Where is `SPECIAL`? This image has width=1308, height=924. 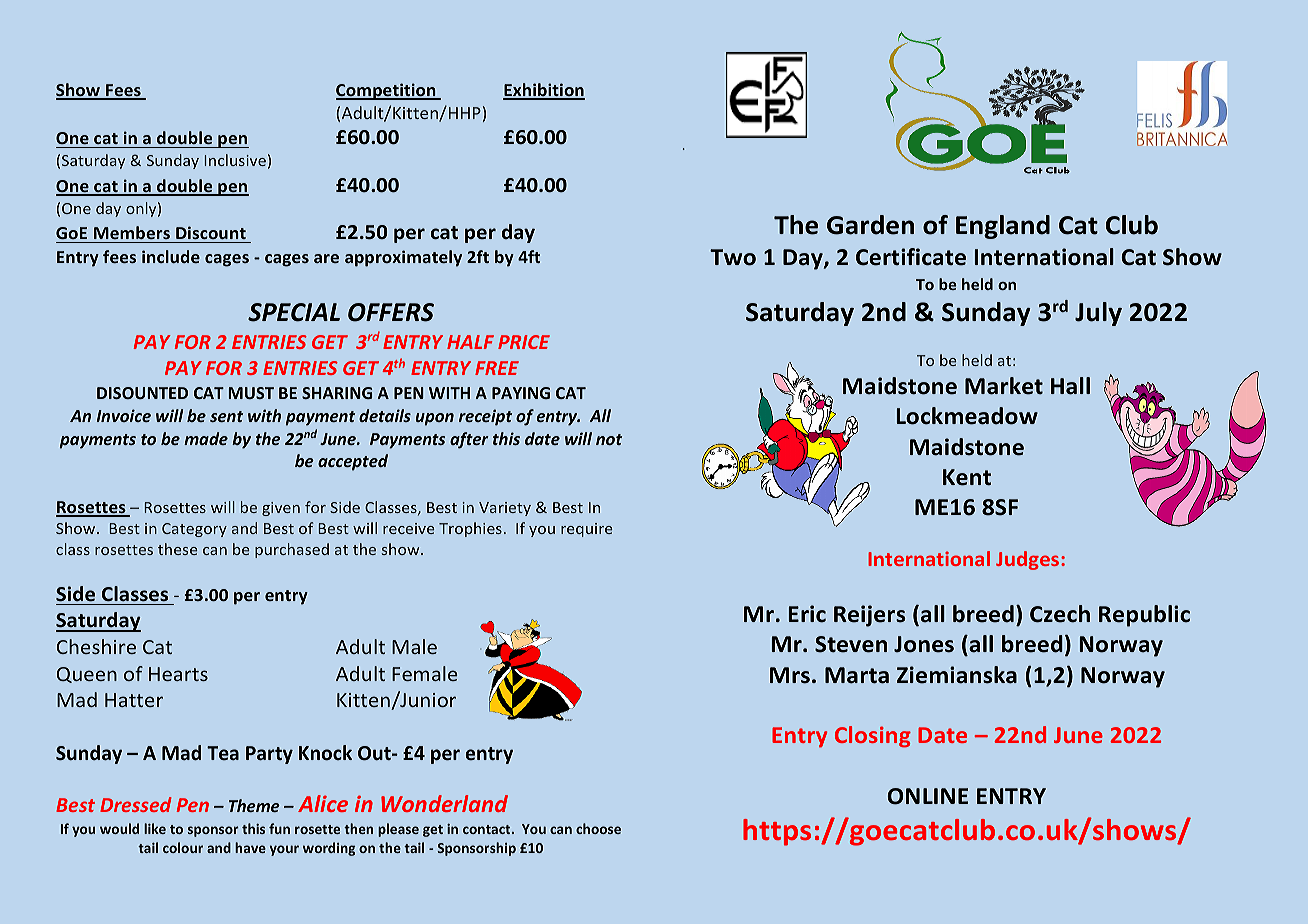 SPECIAL is located at coordinates (294, 312).
